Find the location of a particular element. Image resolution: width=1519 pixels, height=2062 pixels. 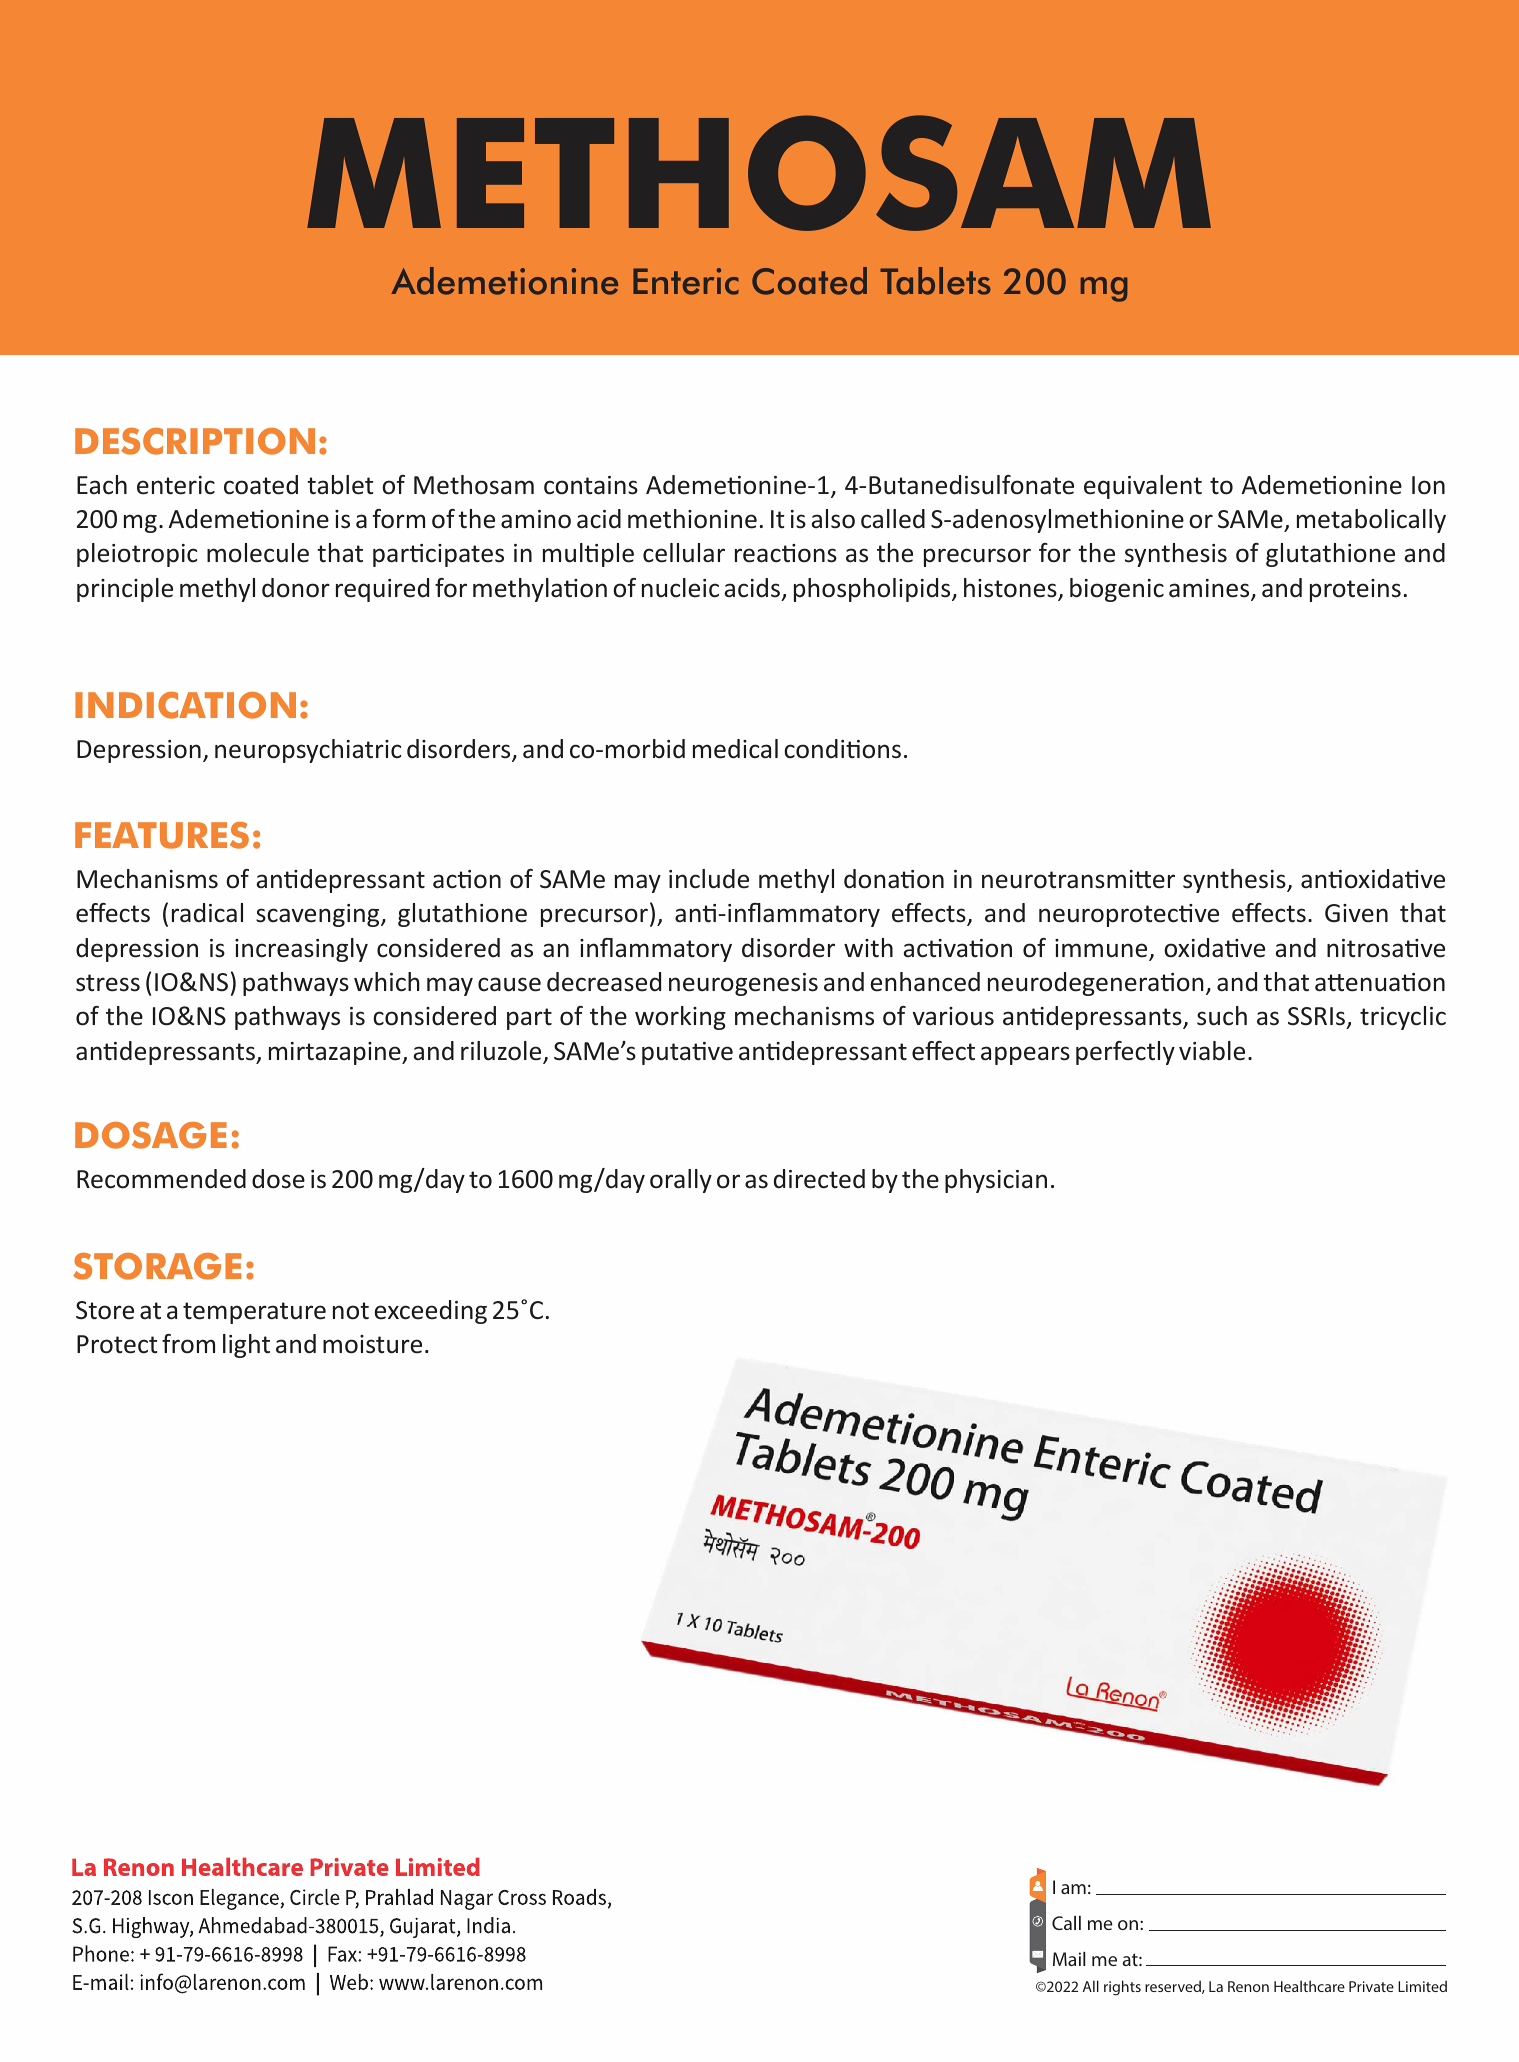

Healthcare is located at coordinates (1309, 1986).
